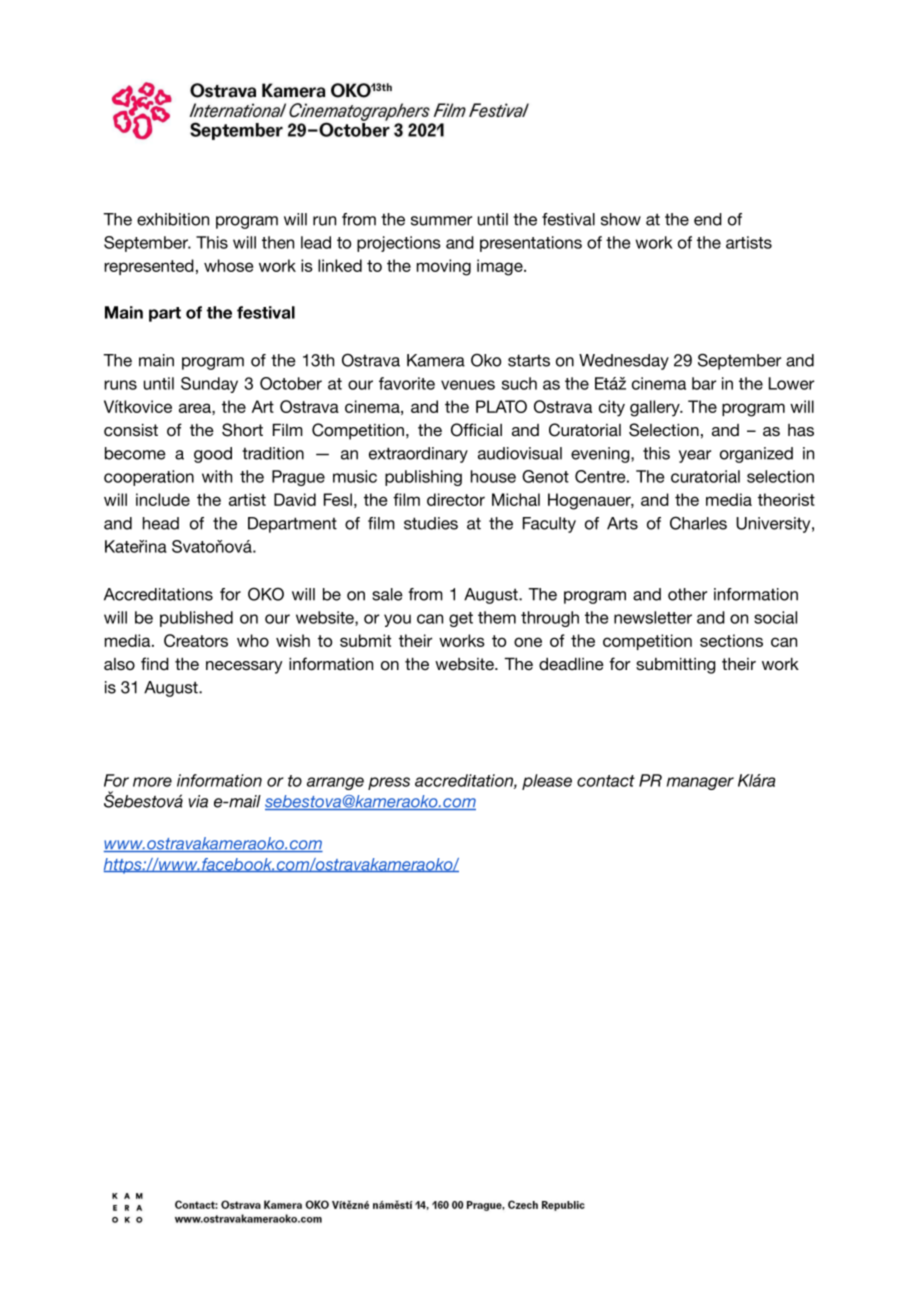  What do you see at coordinates (501, 406) in the page?
I see `PLATO` at bounding box center [501, 406].
